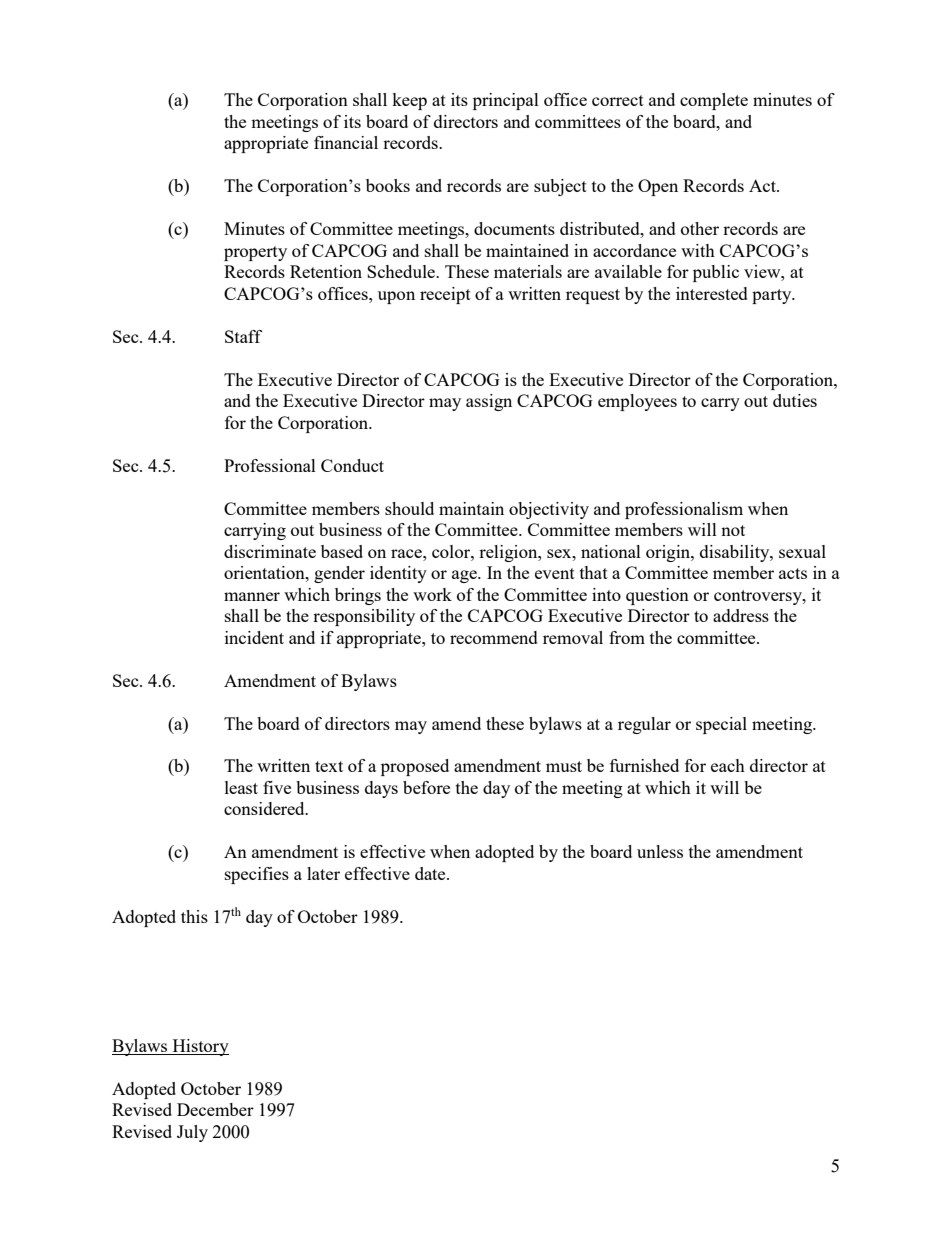  Describe the element at coordinates (494, 637) in the document. I see `recommend` at that location.
